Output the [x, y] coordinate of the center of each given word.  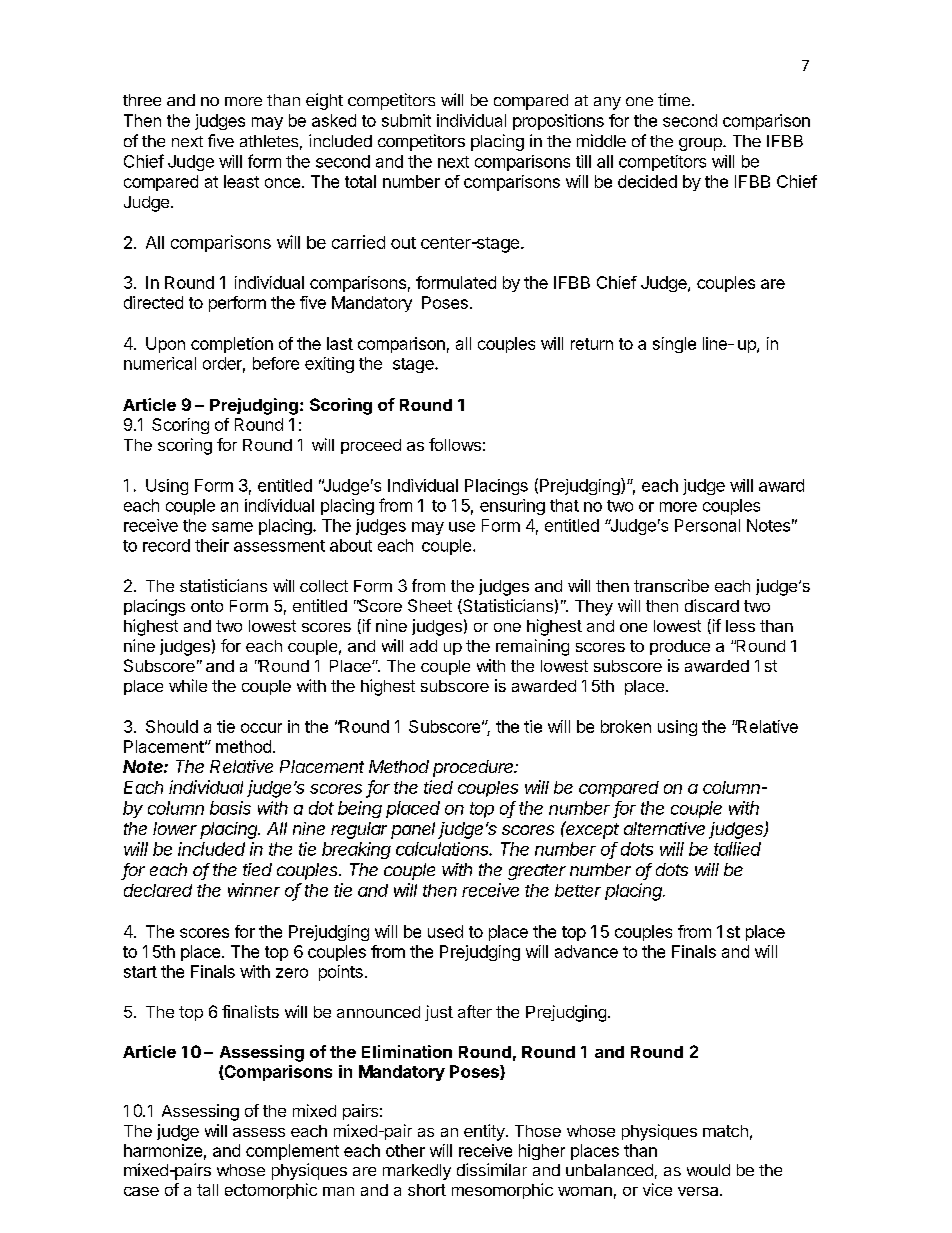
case [141, 1191]
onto [207, 606]
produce [680, 647]
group [701, 144]
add [423, 646]
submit [406, 120]
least [241, 181]
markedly [417, 1172]
